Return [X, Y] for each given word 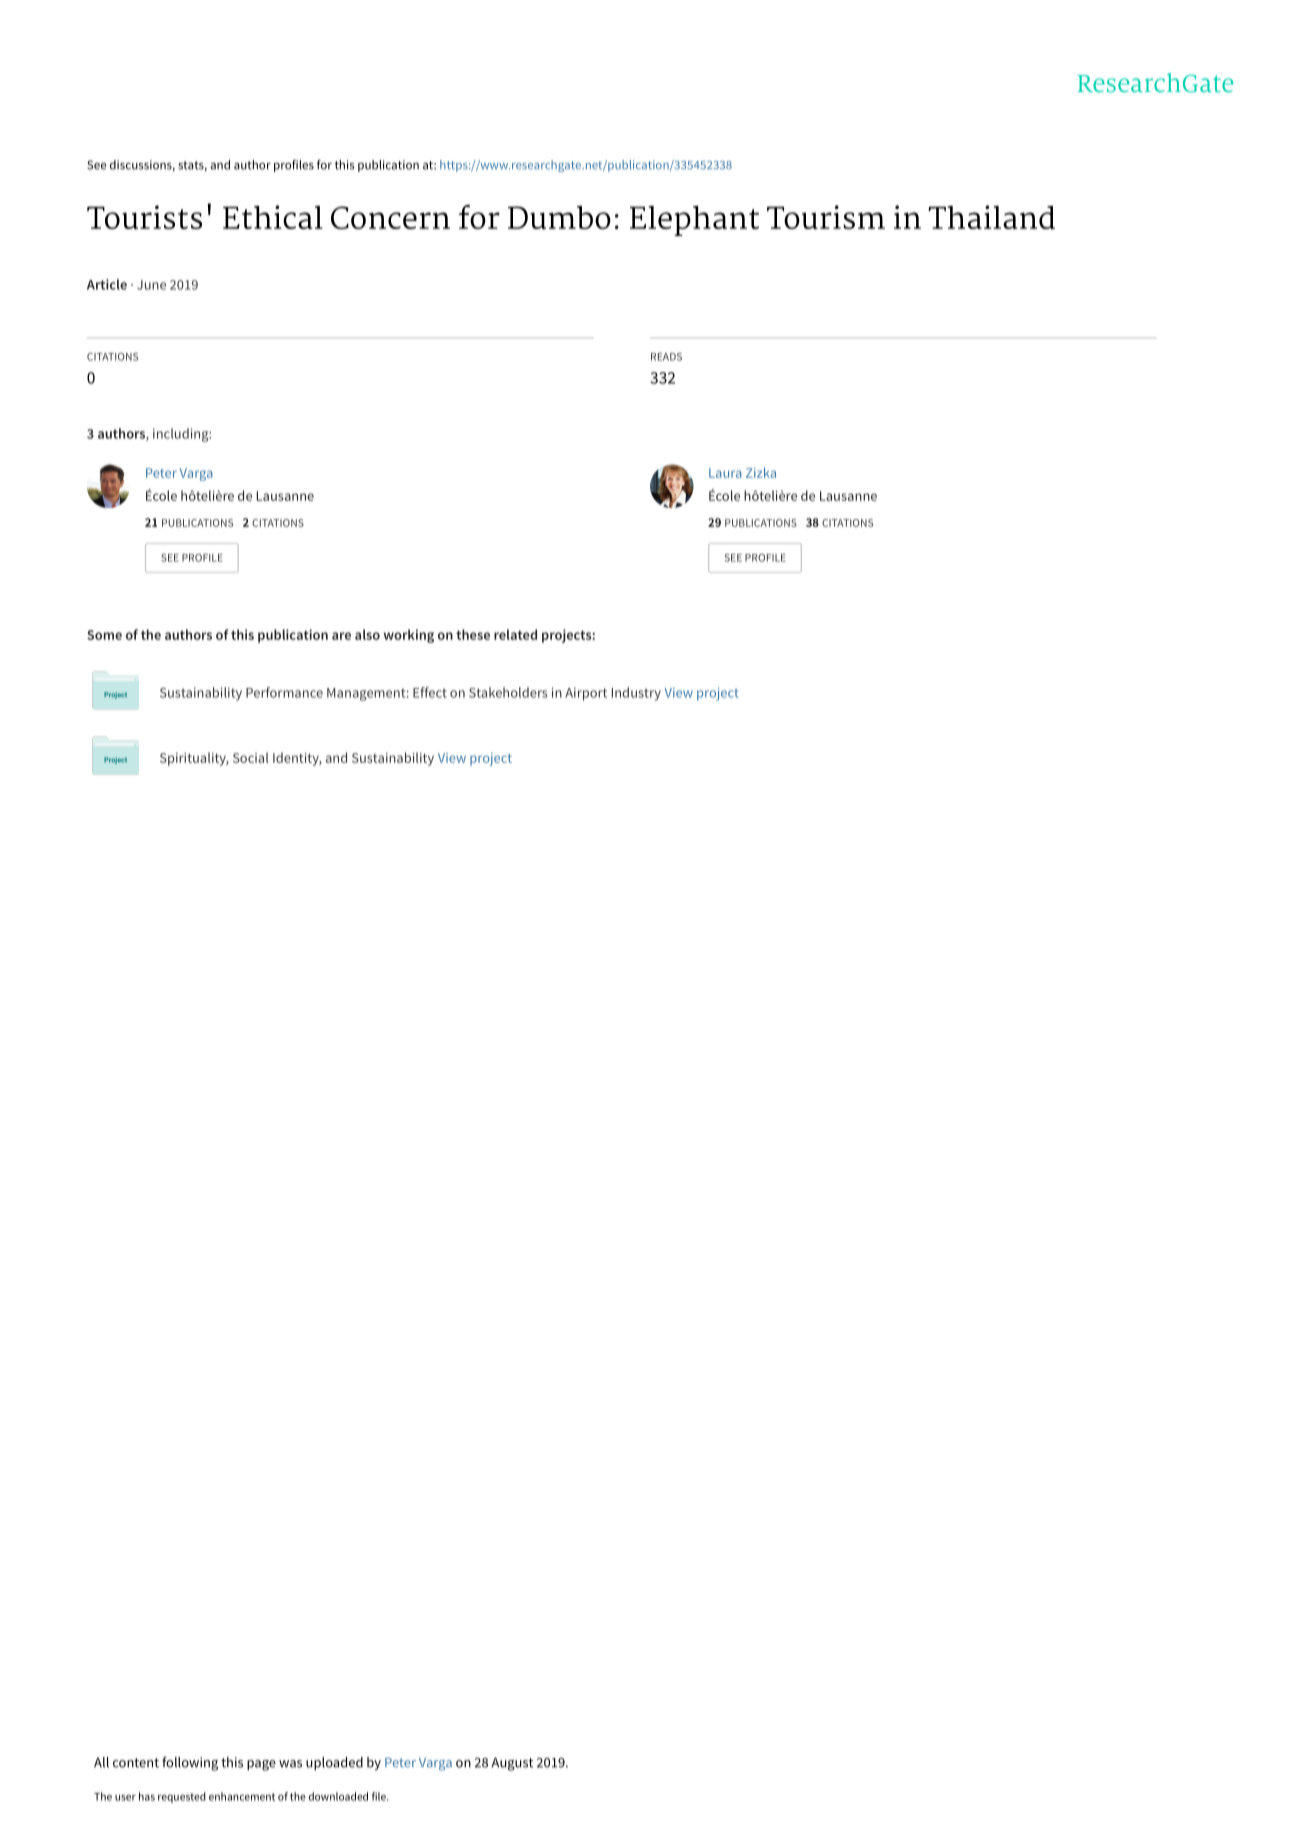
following [190, 1763]
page [261, 1765]
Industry [636, 694]
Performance [284, 692]
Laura [725, 473]
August [512, 1764]
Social [251, 757]
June [151, 285]
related [515, 634]
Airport [586, 694]
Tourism [826, 217]
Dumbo [559, 217]
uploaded [334, 1764]
